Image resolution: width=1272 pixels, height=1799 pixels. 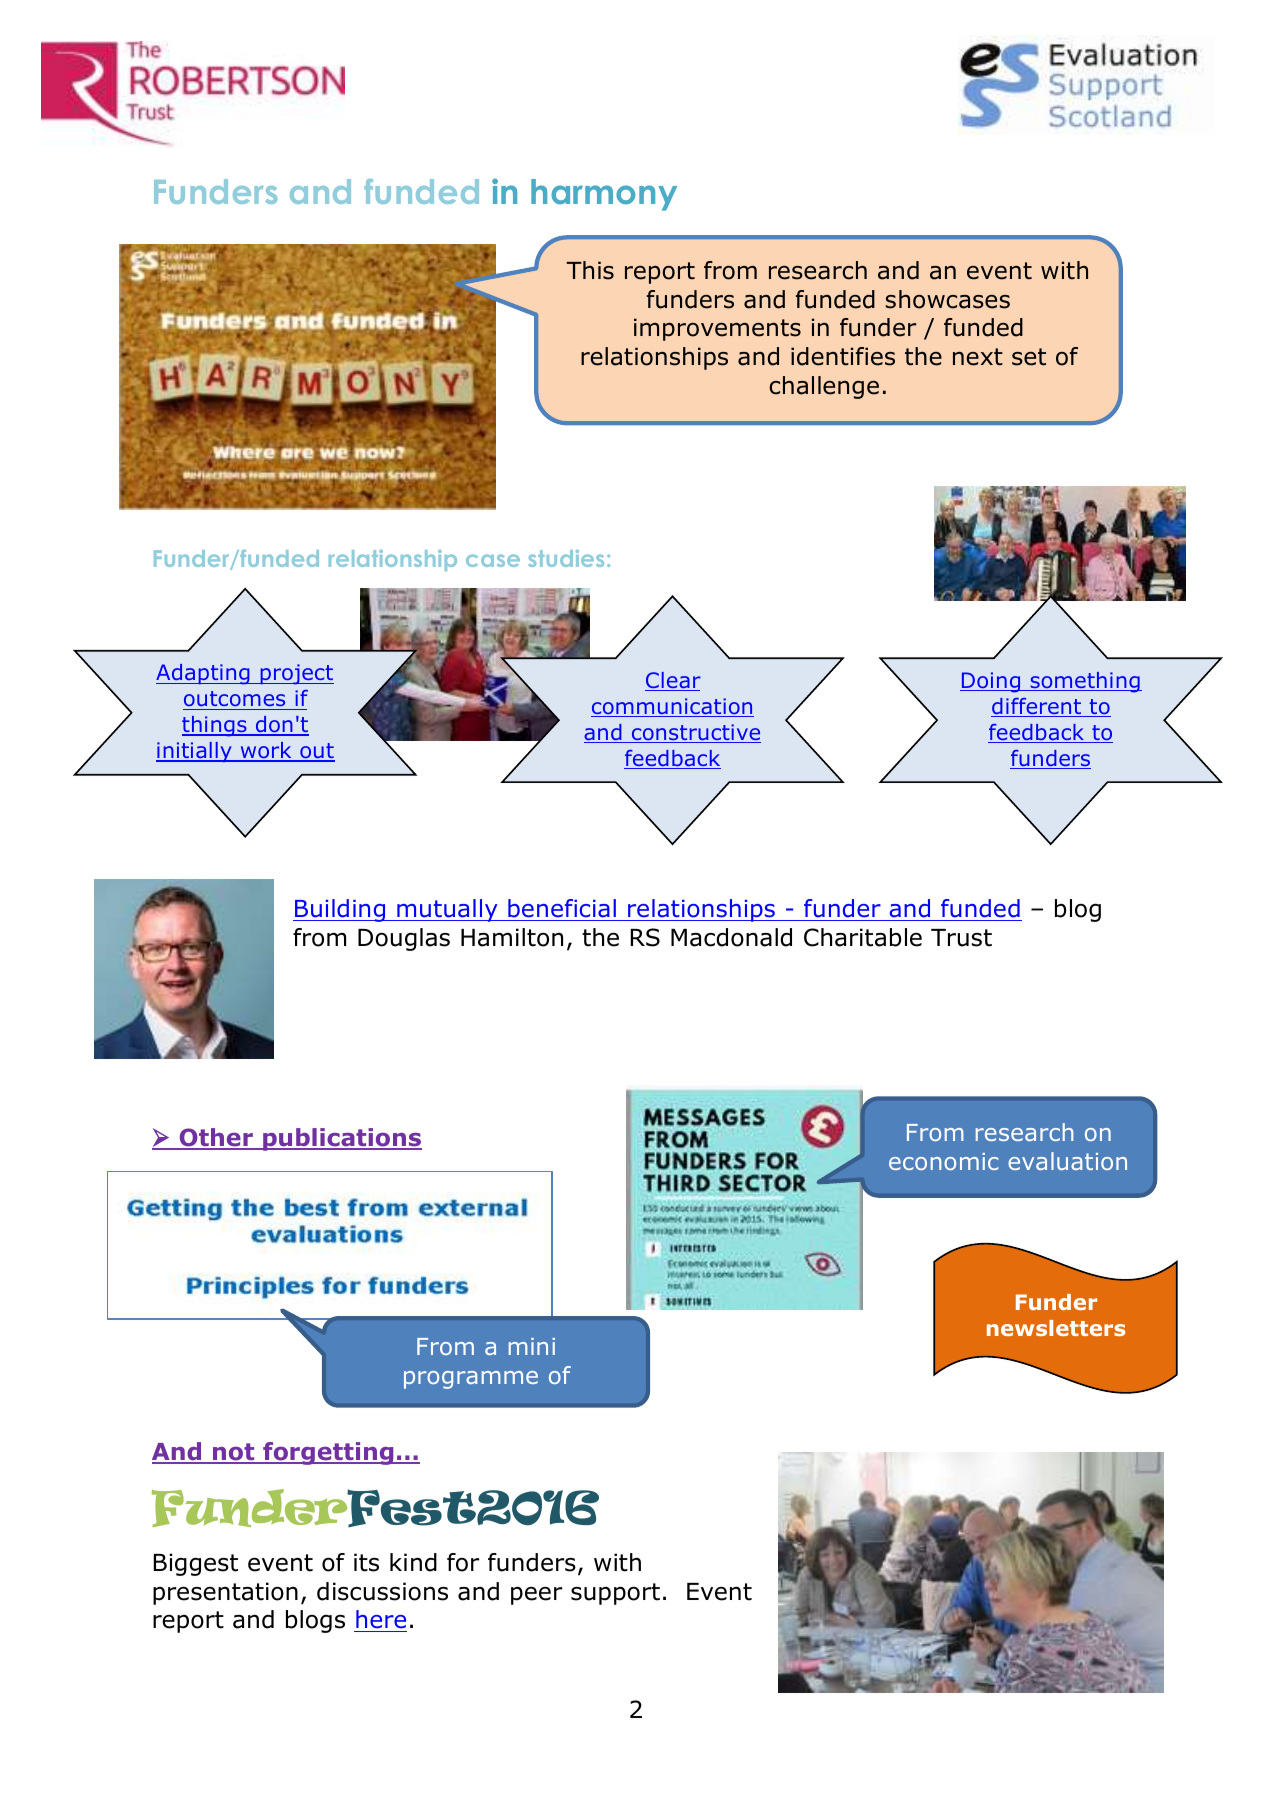 What do you see at coordinates (604, 195) in the page?
I see `harmony` at bounding box center [604, 195].
